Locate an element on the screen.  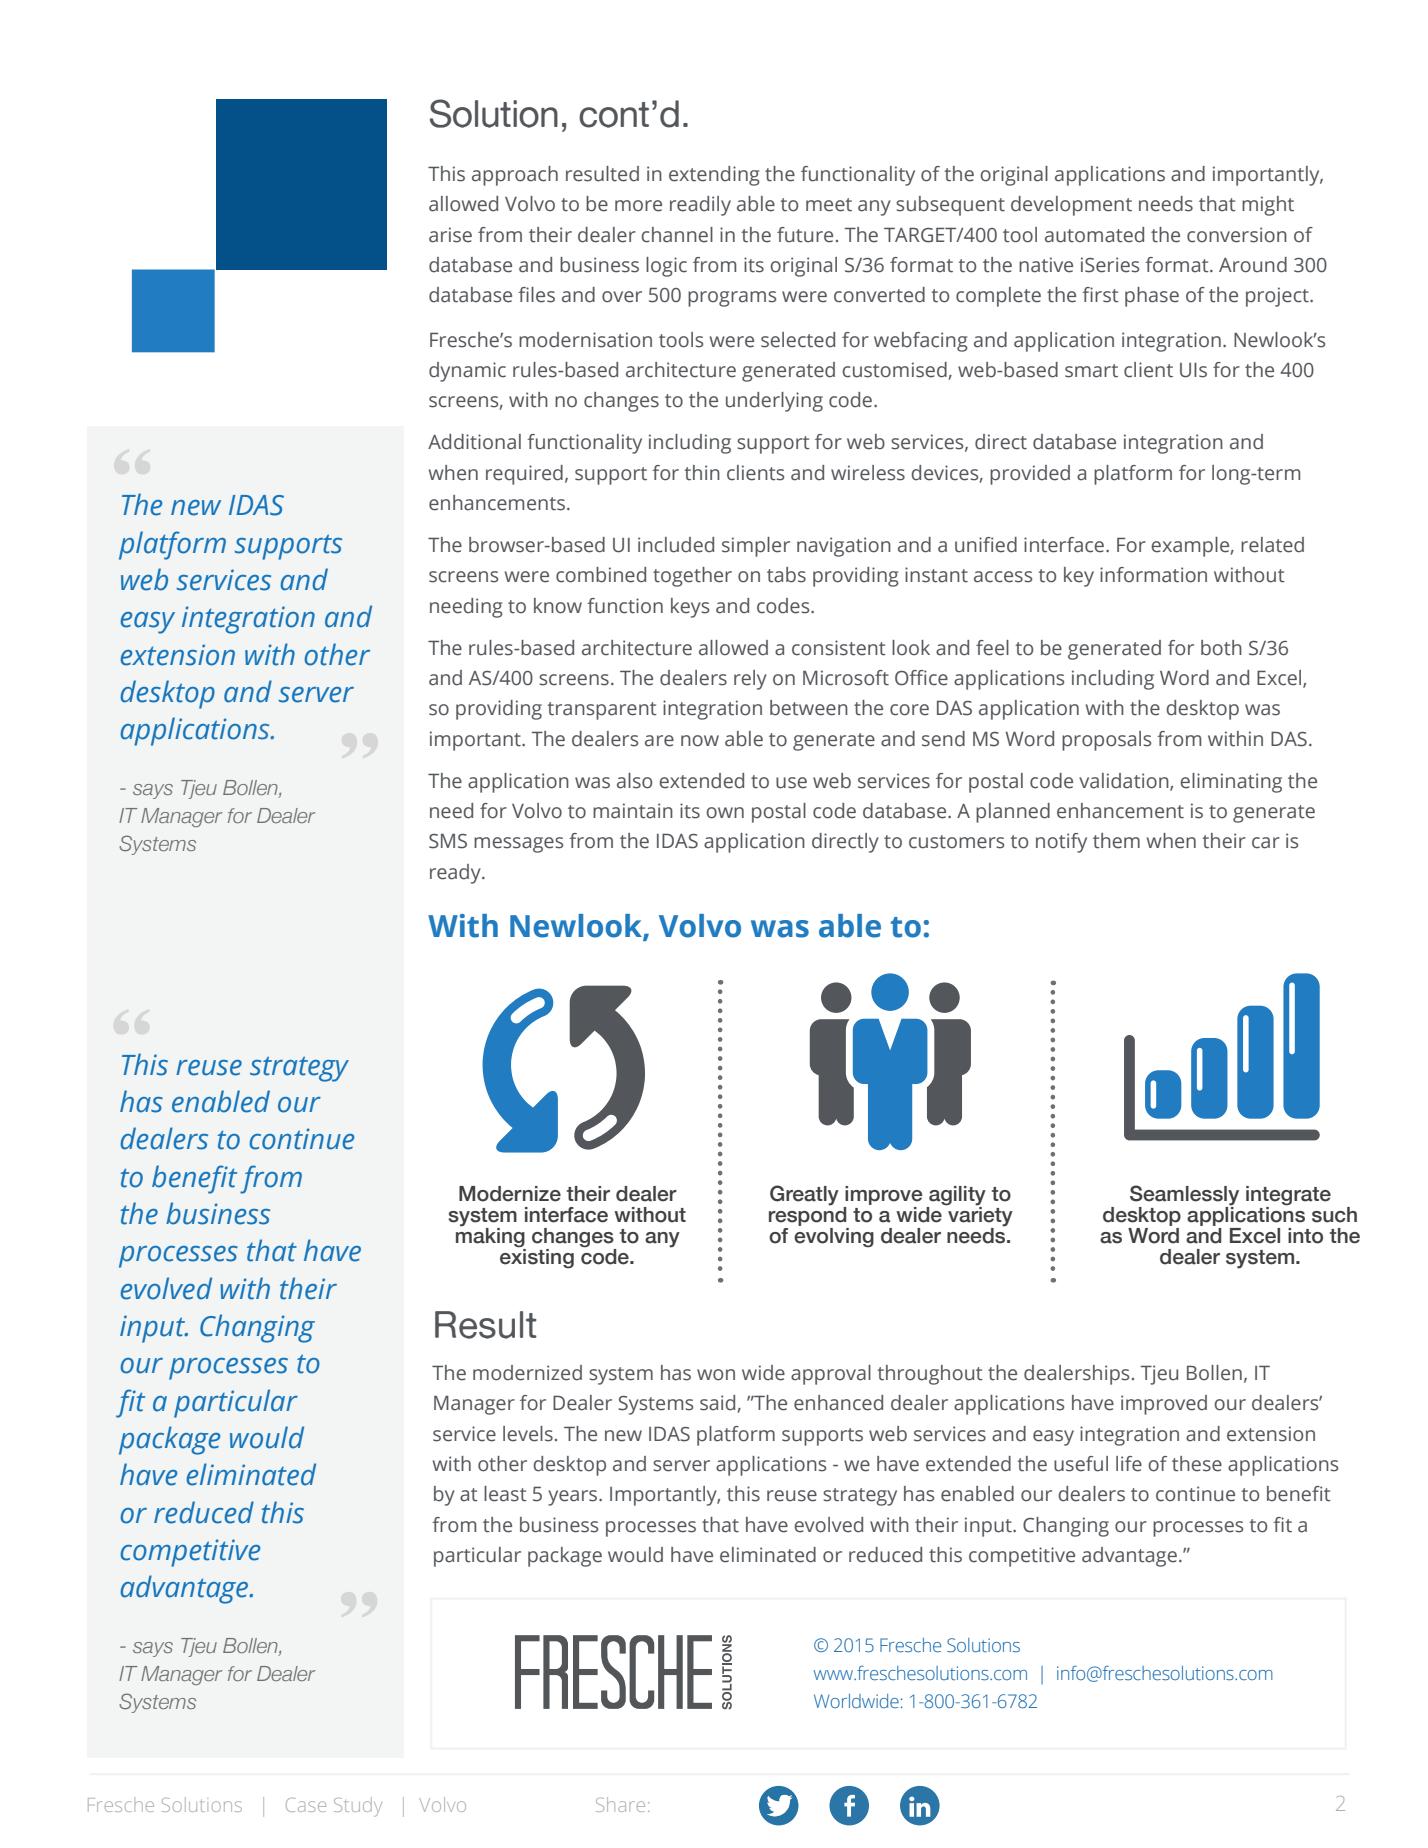
ready is located at coordinates (456, 874).
